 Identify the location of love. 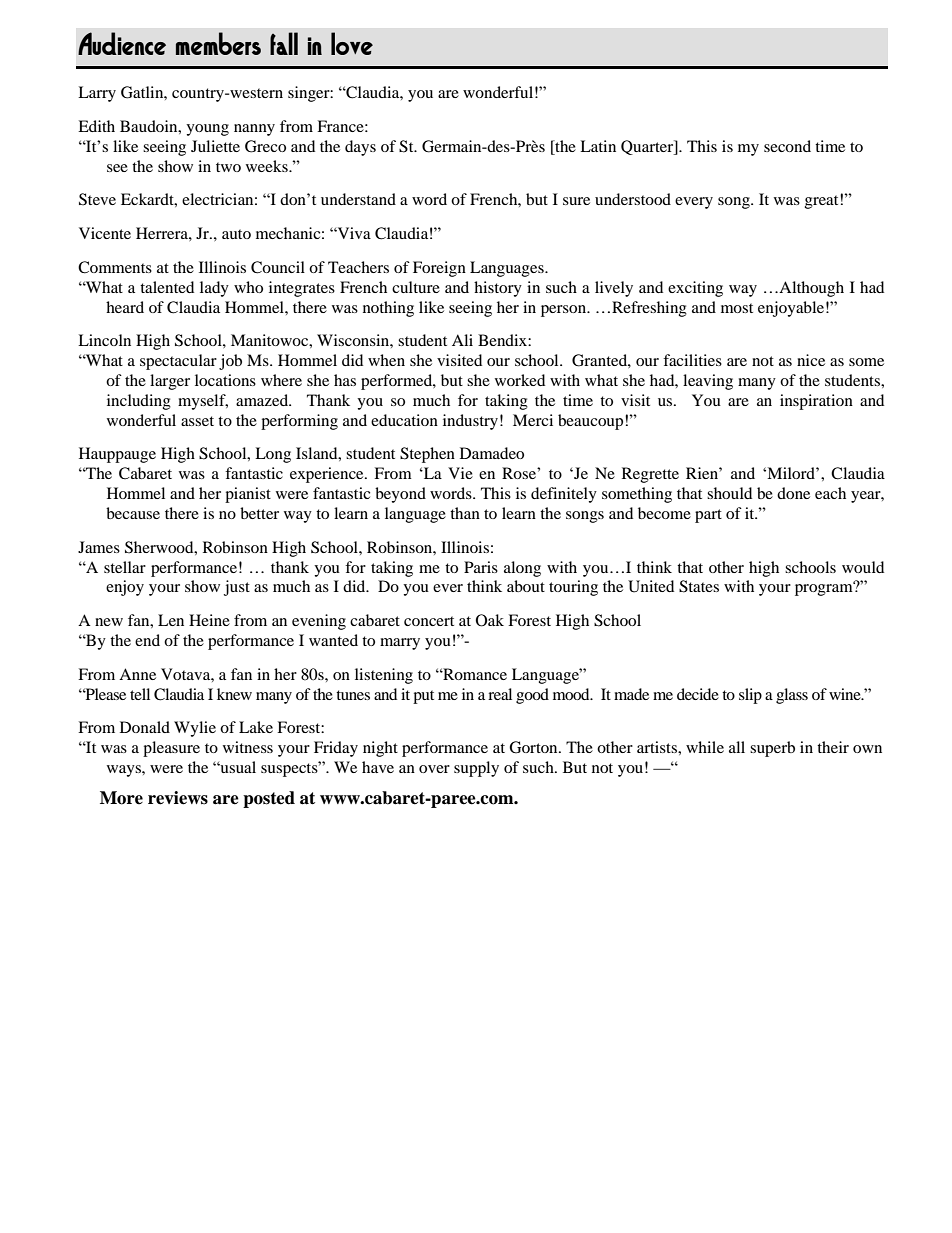
(352, 43).
